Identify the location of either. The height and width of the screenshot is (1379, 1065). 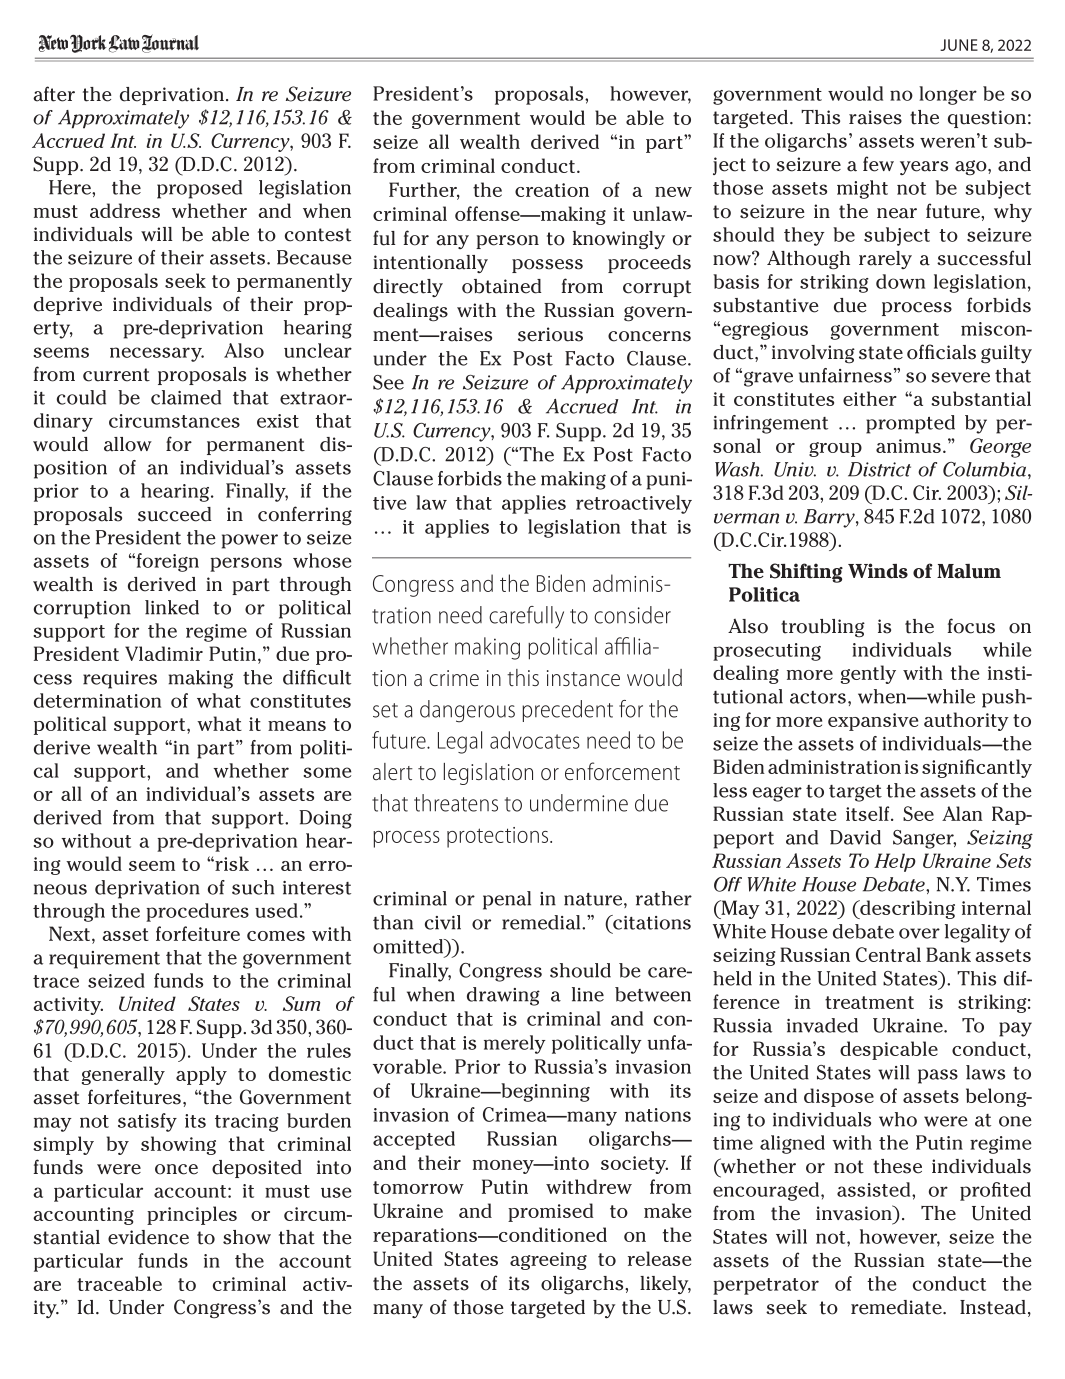
(870, 398).
